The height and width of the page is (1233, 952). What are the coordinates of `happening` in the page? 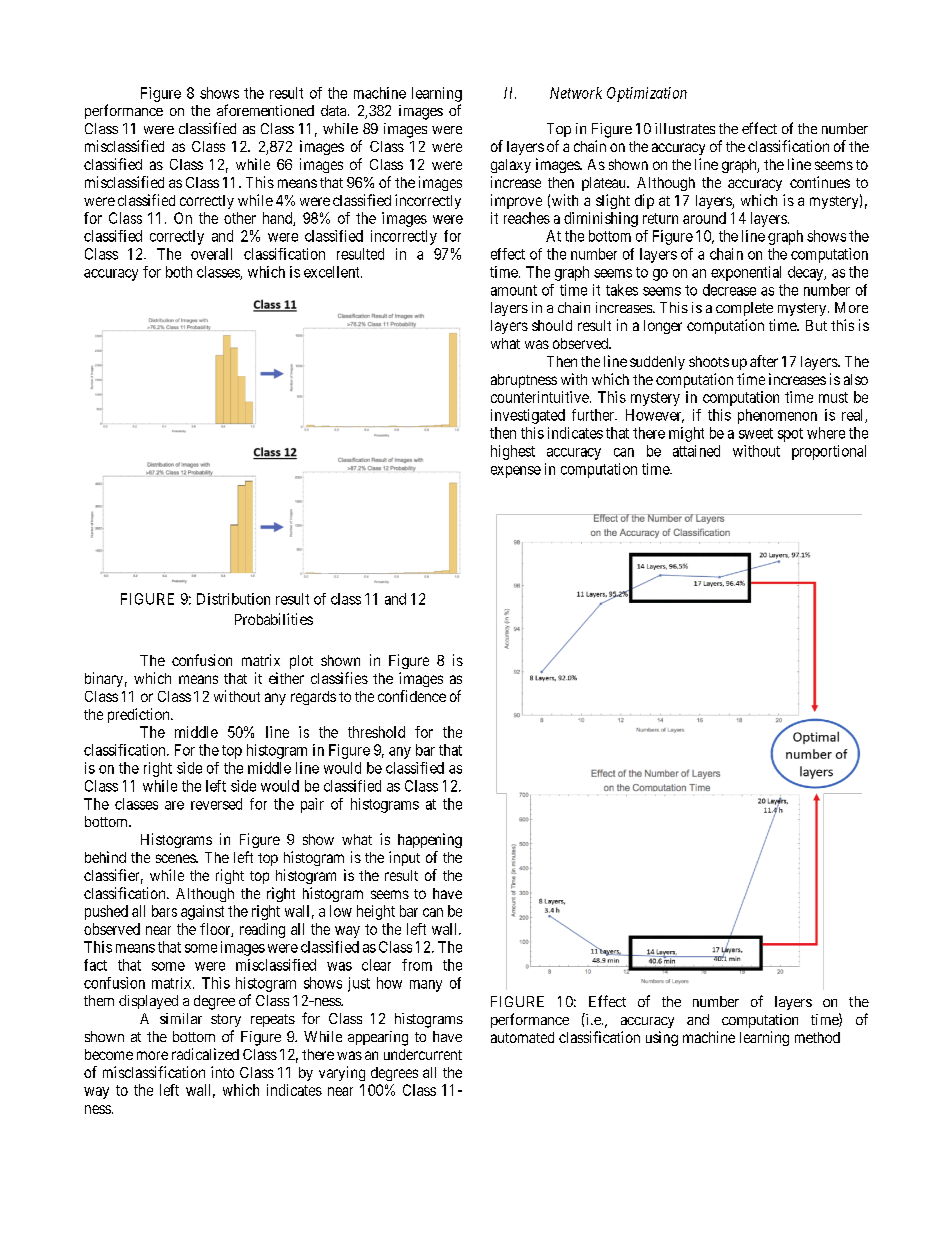 It's located at (430, 840).
